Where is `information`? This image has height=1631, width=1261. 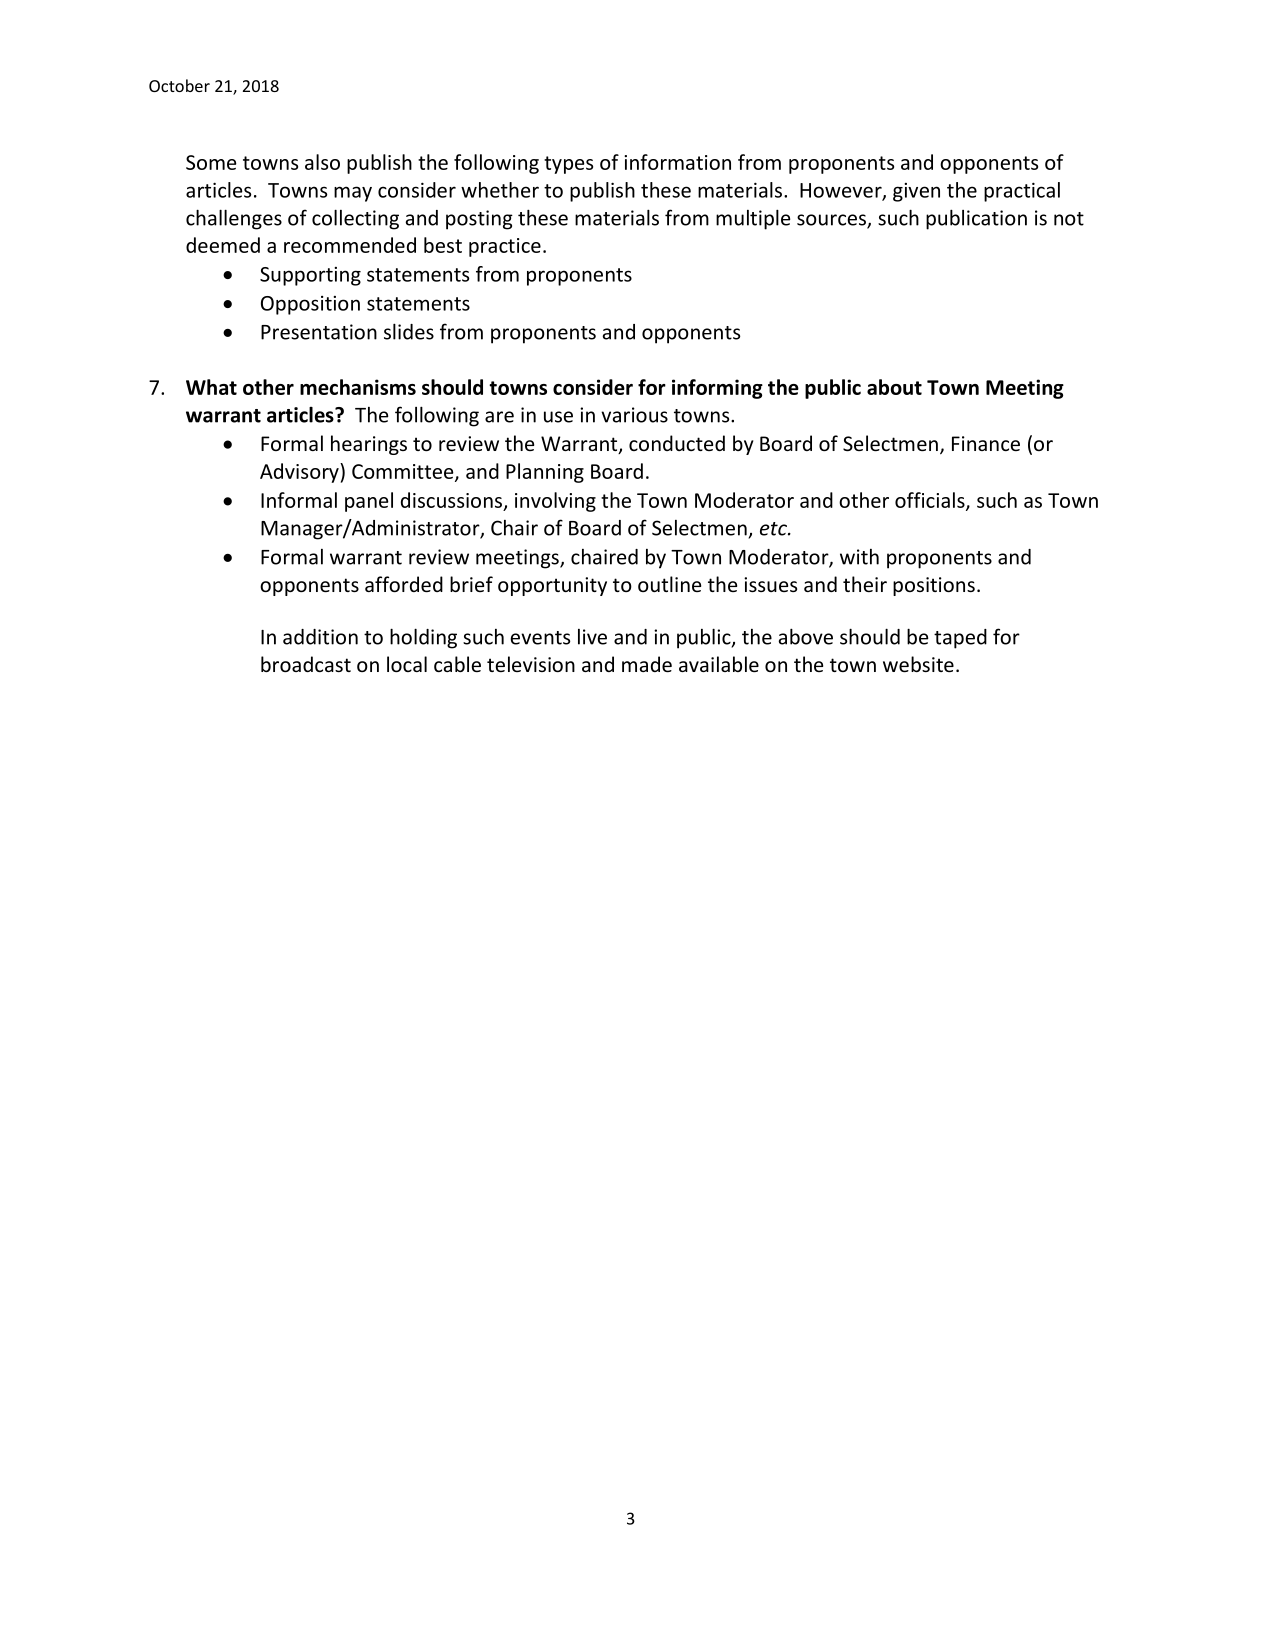 information is located at coordinates (677, 162).
